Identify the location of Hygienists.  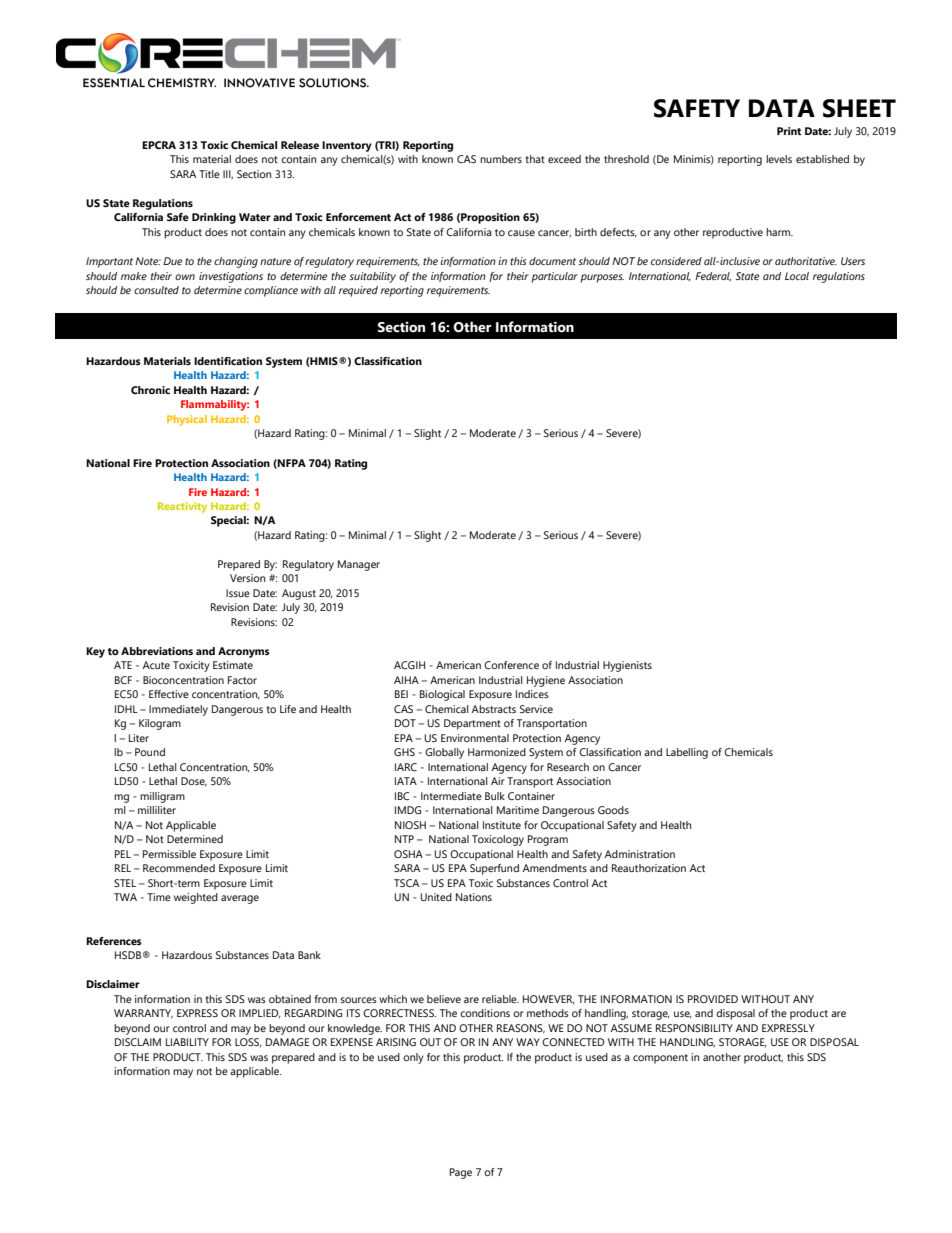
(627, 666).
